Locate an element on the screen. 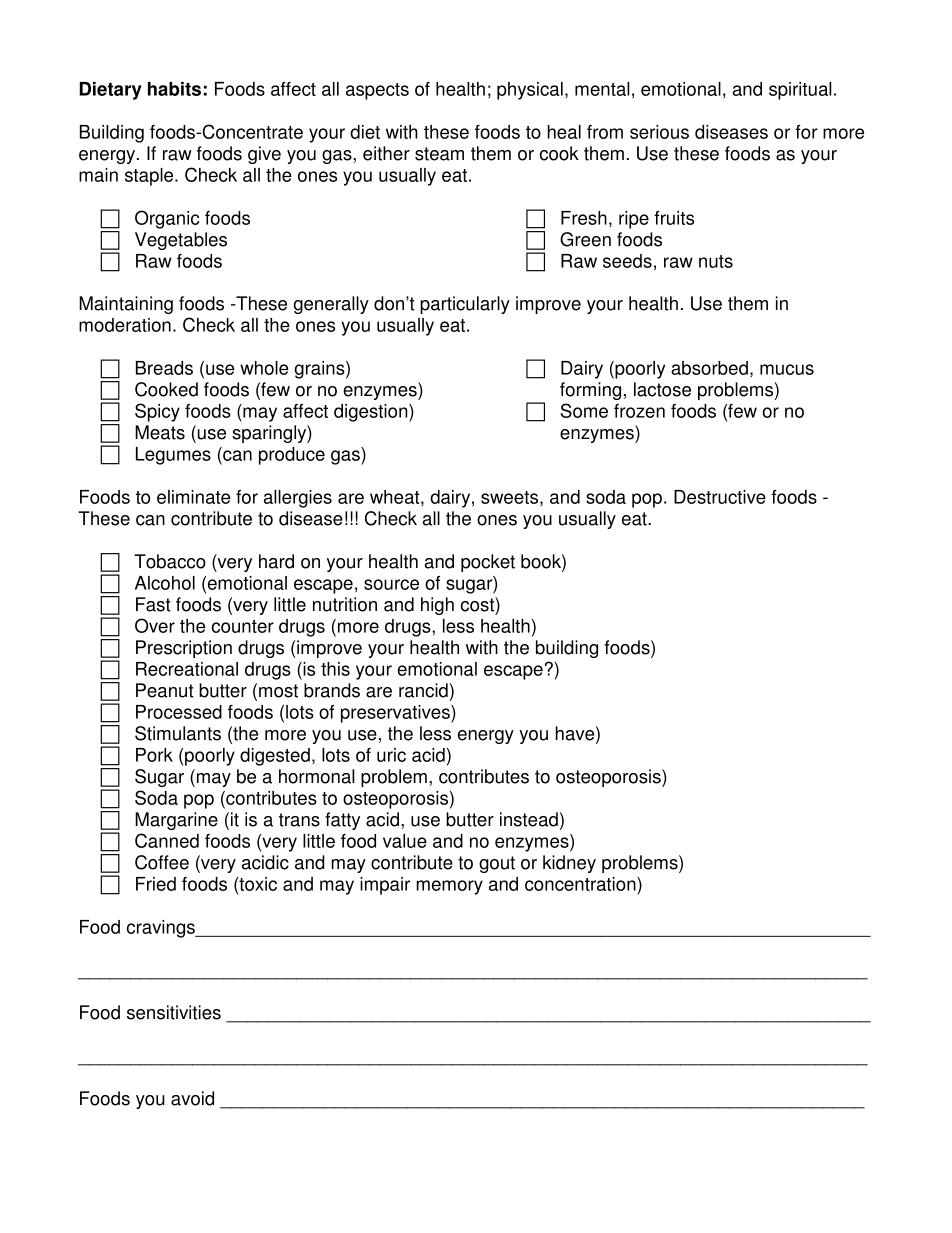 The width and height of the screenshot is (952, 1233). Breads is located at coordinates (164, 368).
